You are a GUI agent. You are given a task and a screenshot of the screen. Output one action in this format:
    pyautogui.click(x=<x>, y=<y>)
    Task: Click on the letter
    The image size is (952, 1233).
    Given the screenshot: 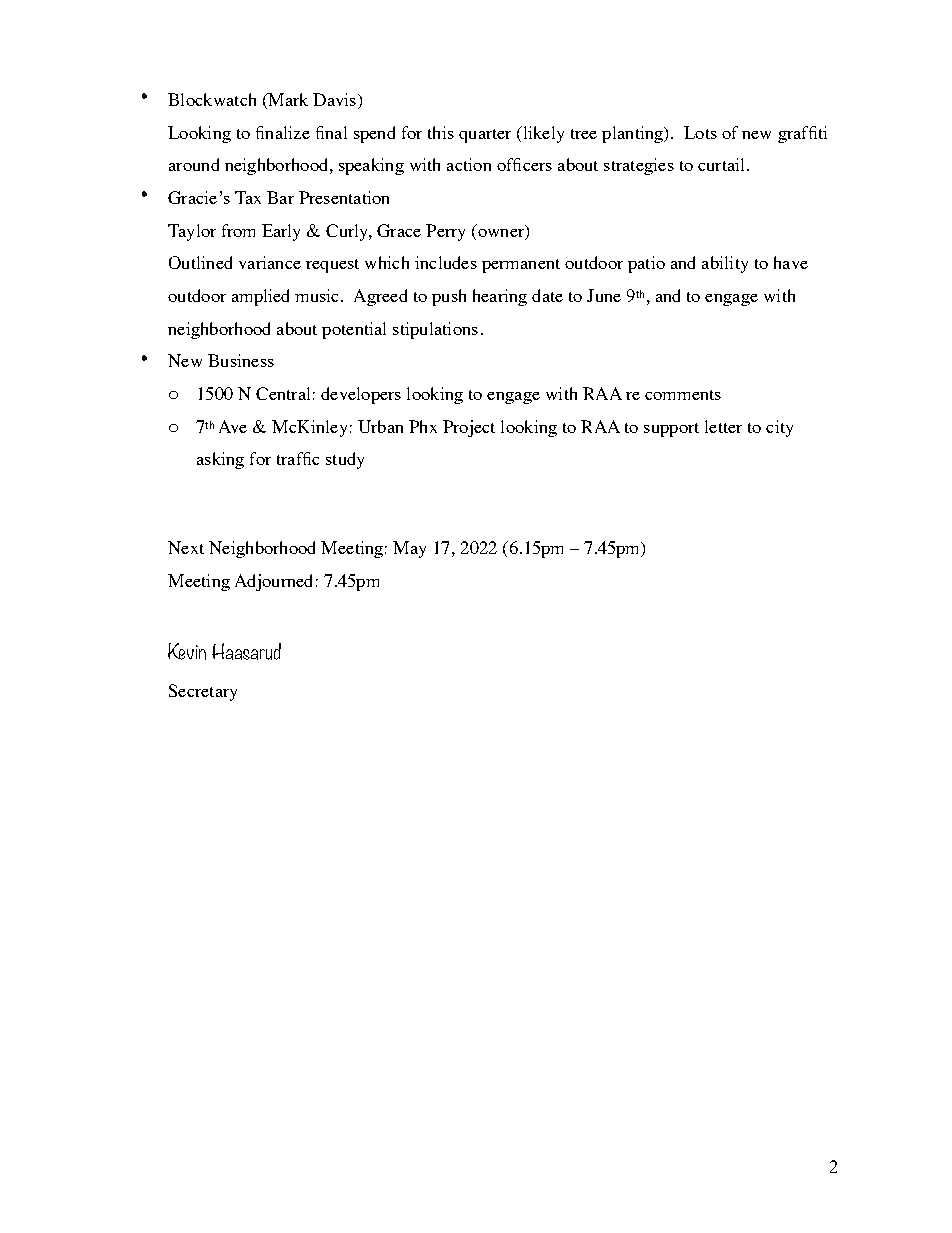 What is the action you would take?
    pyautogui.click(x=723, y=426)
